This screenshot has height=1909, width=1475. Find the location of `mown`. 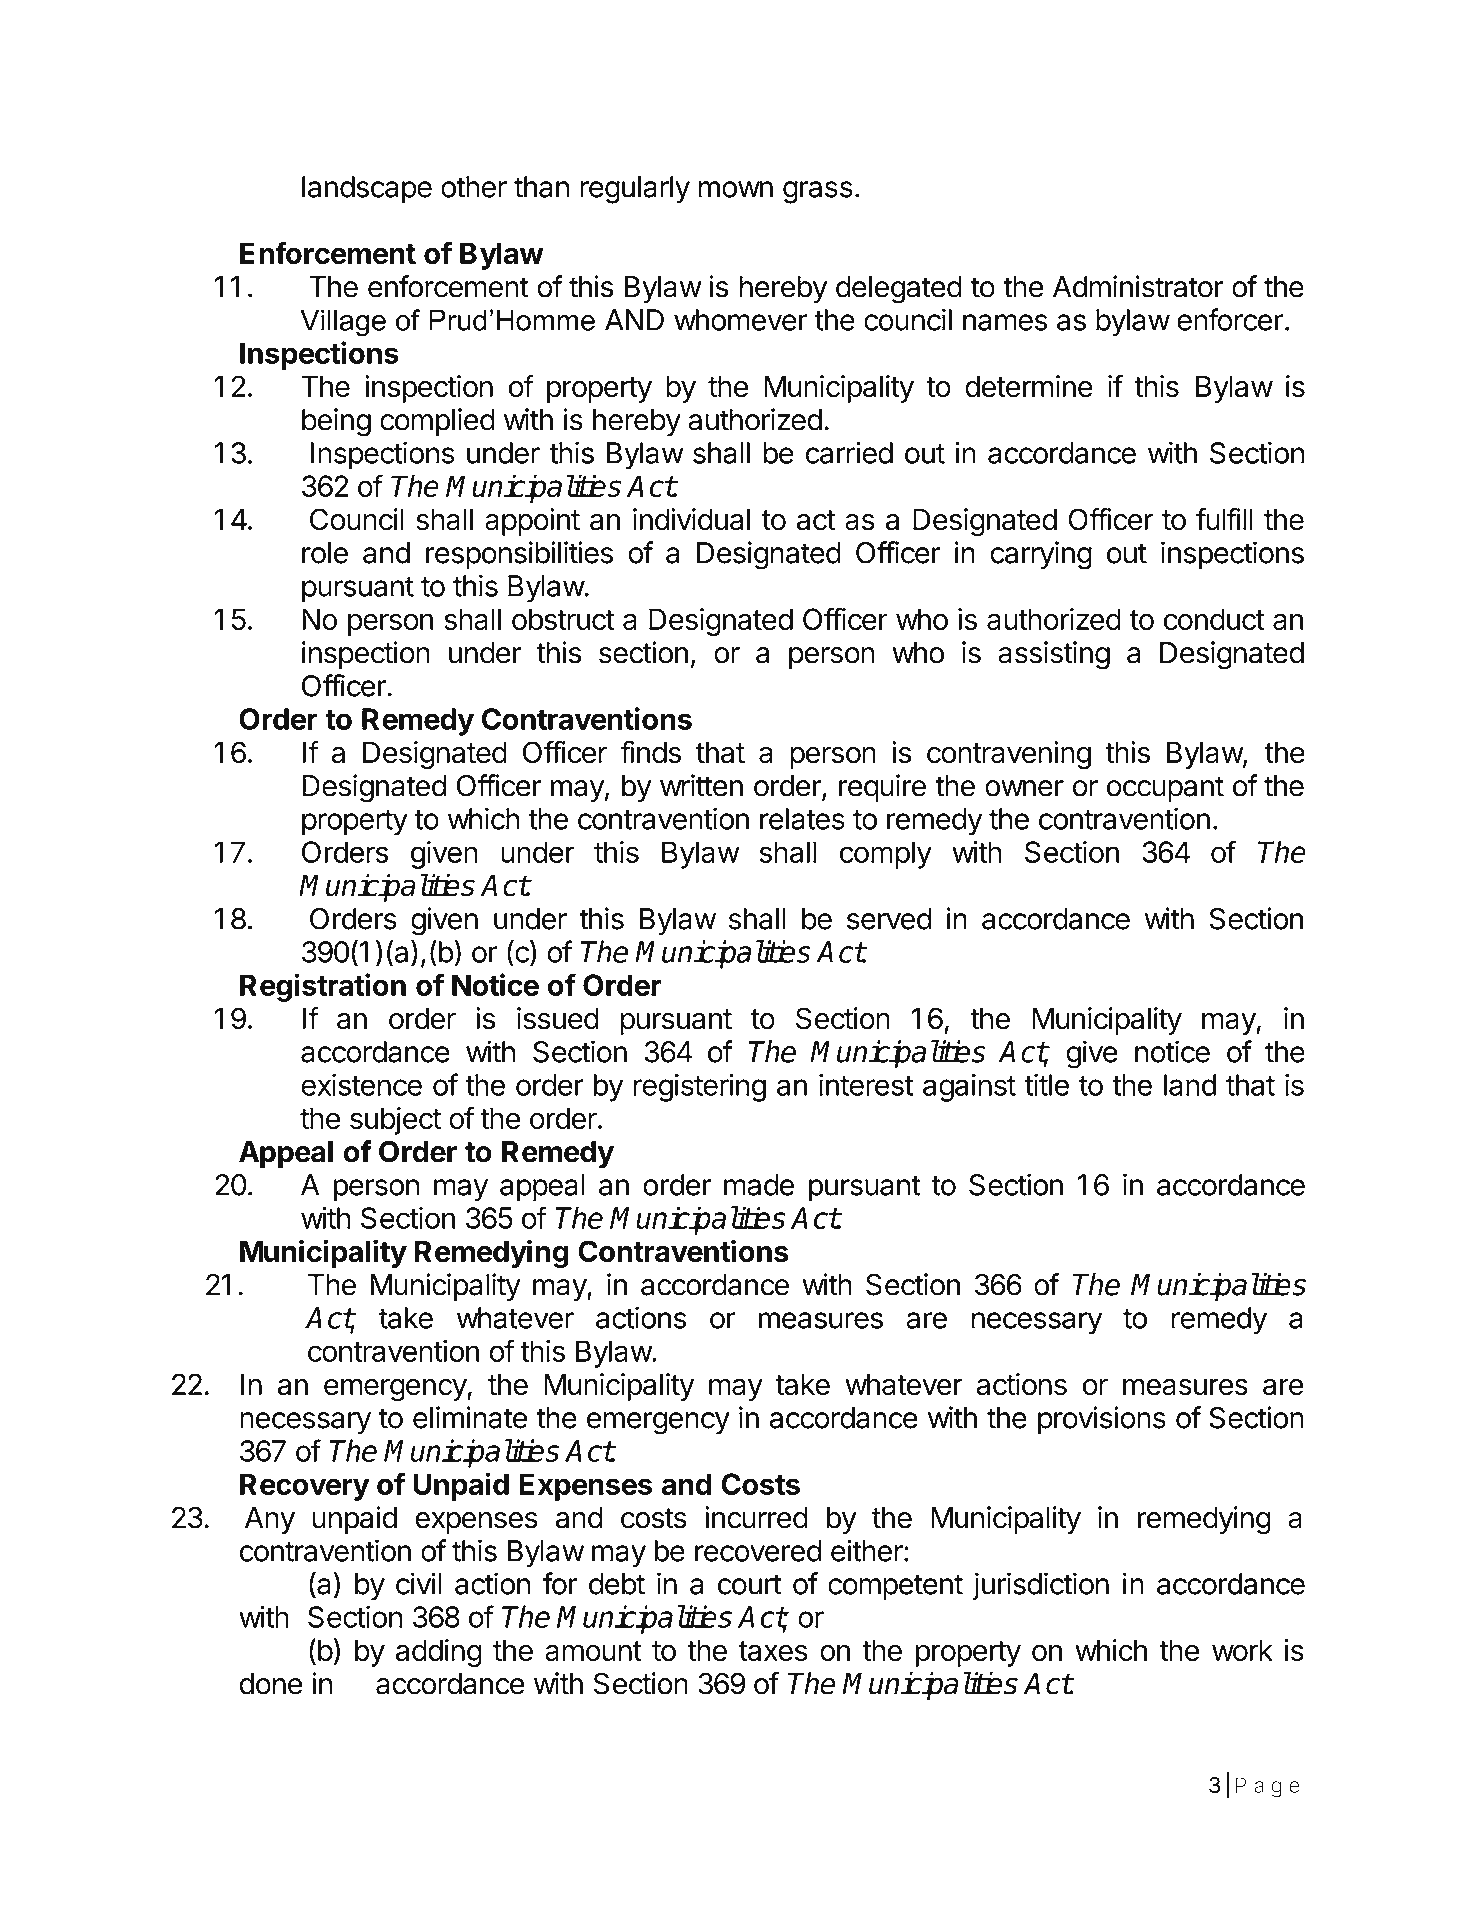

mown is located at coordinates (736, 189).
